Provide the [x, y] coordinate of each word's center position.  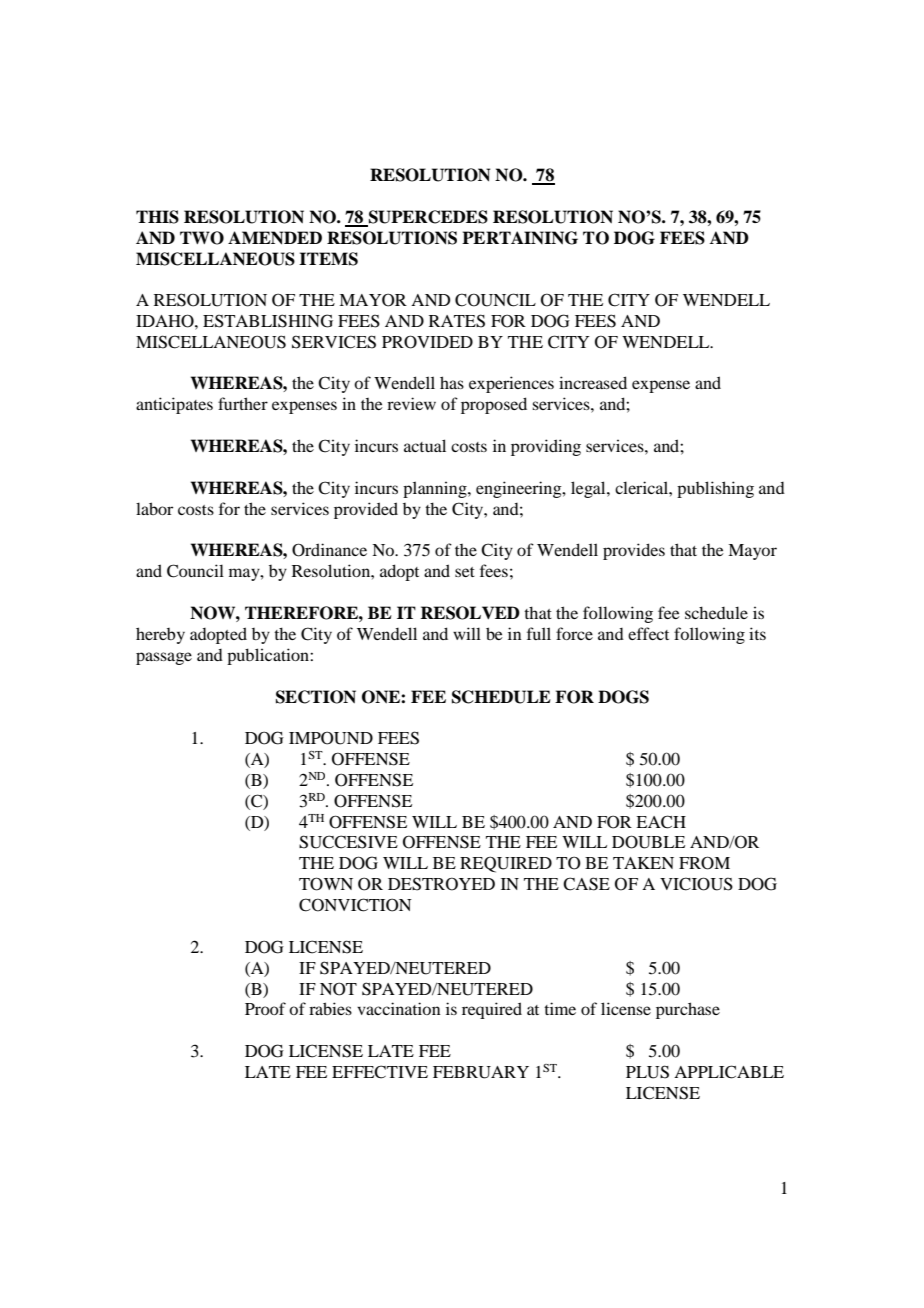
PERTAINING [520, 238]
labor [154, 508]
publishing [715, 489]
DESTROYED [441, 884]
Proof [265, 1008]
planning [436, 489]
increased [593, 382]
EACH [661, 822]
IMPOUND [331, 738]
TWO [202, 238]
